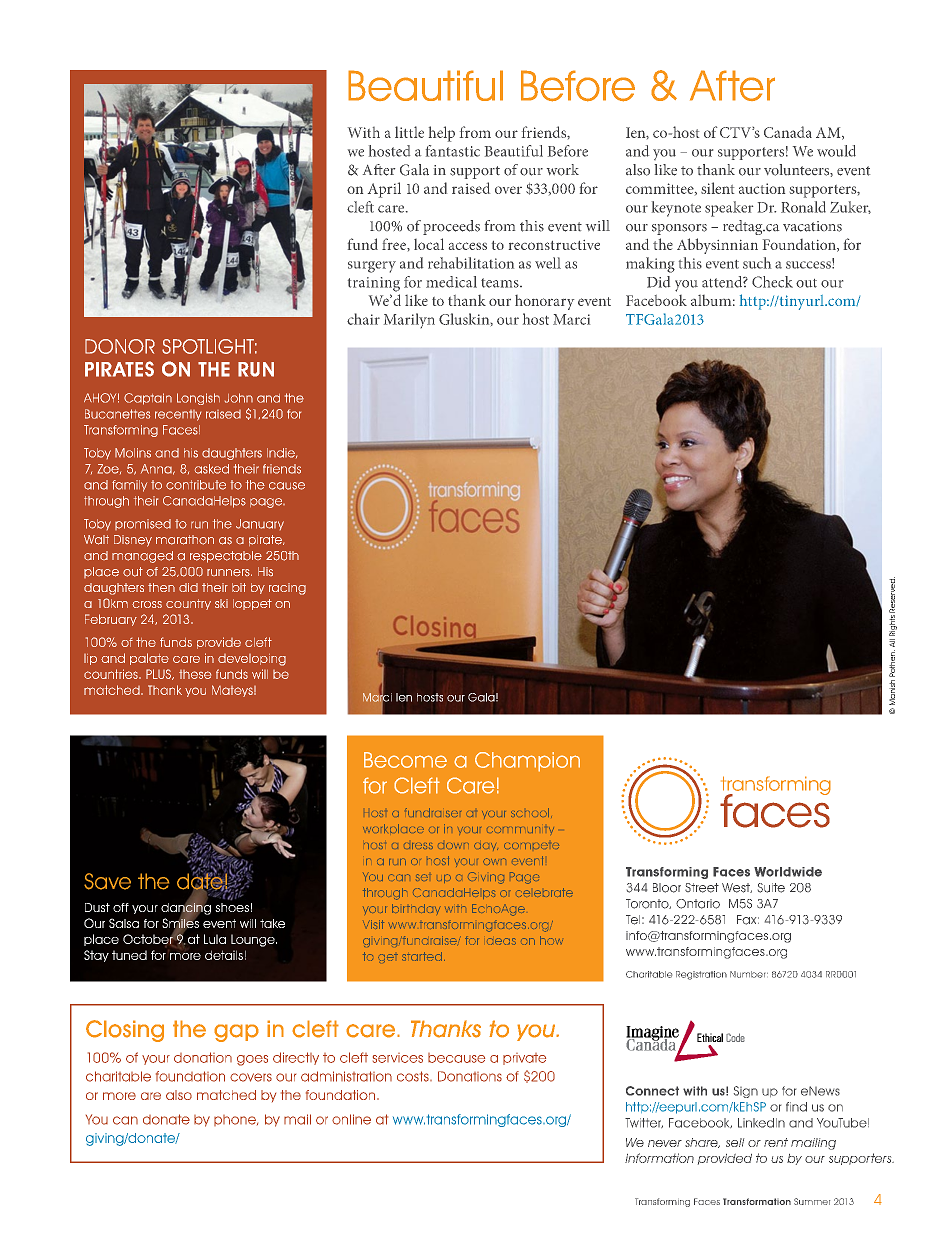 The height and width of the page is (1233, 952). What do you see at coordinates (384, 190) in the page?
I see `April` at bounding box center [384, 190].
